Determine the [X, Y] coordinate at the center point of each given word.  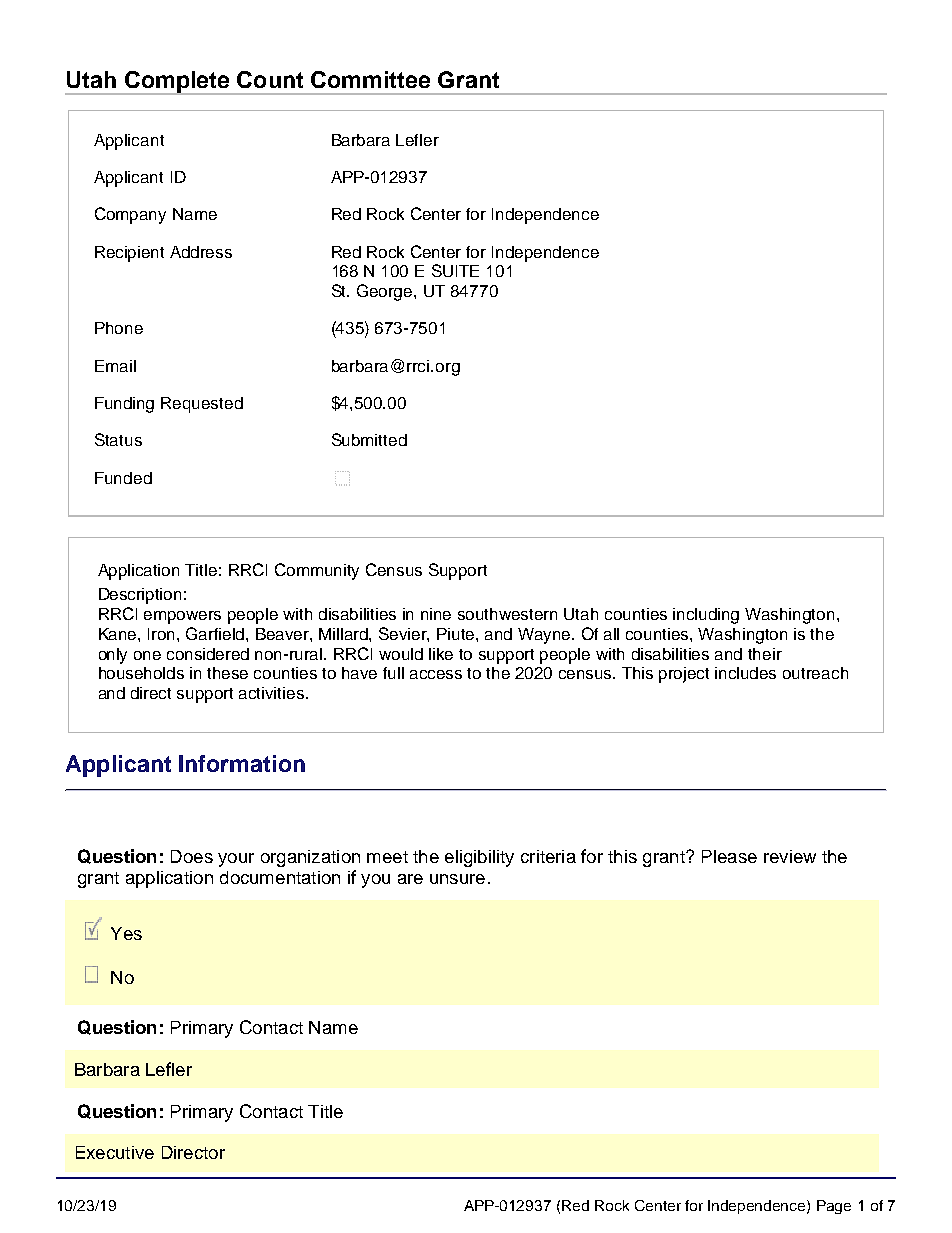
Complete [177, 83]
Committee [370, 79]
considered [208, 654]
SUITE [455, 270]
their [765, 654]
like [441, 654]
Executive [115, 1152]
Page [834, 1207]
